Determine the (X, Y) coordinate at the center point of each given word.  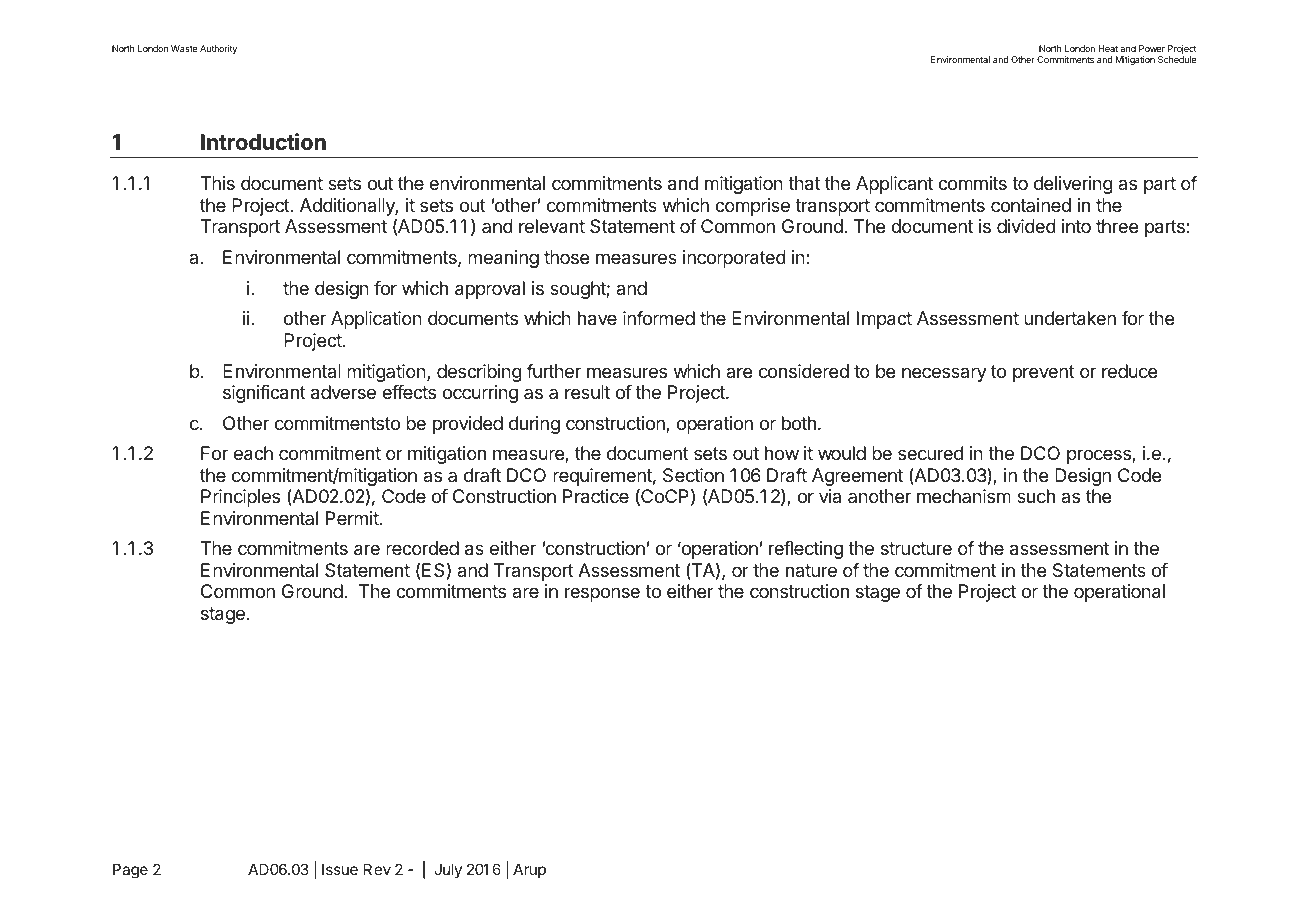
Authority (218, 49)
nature (811, 570)
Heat (1108, 48)
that (804, 183)
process (1100, 456)
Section (693, 475)
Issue (340, 869)
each (253, 453)
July (448, 870)
